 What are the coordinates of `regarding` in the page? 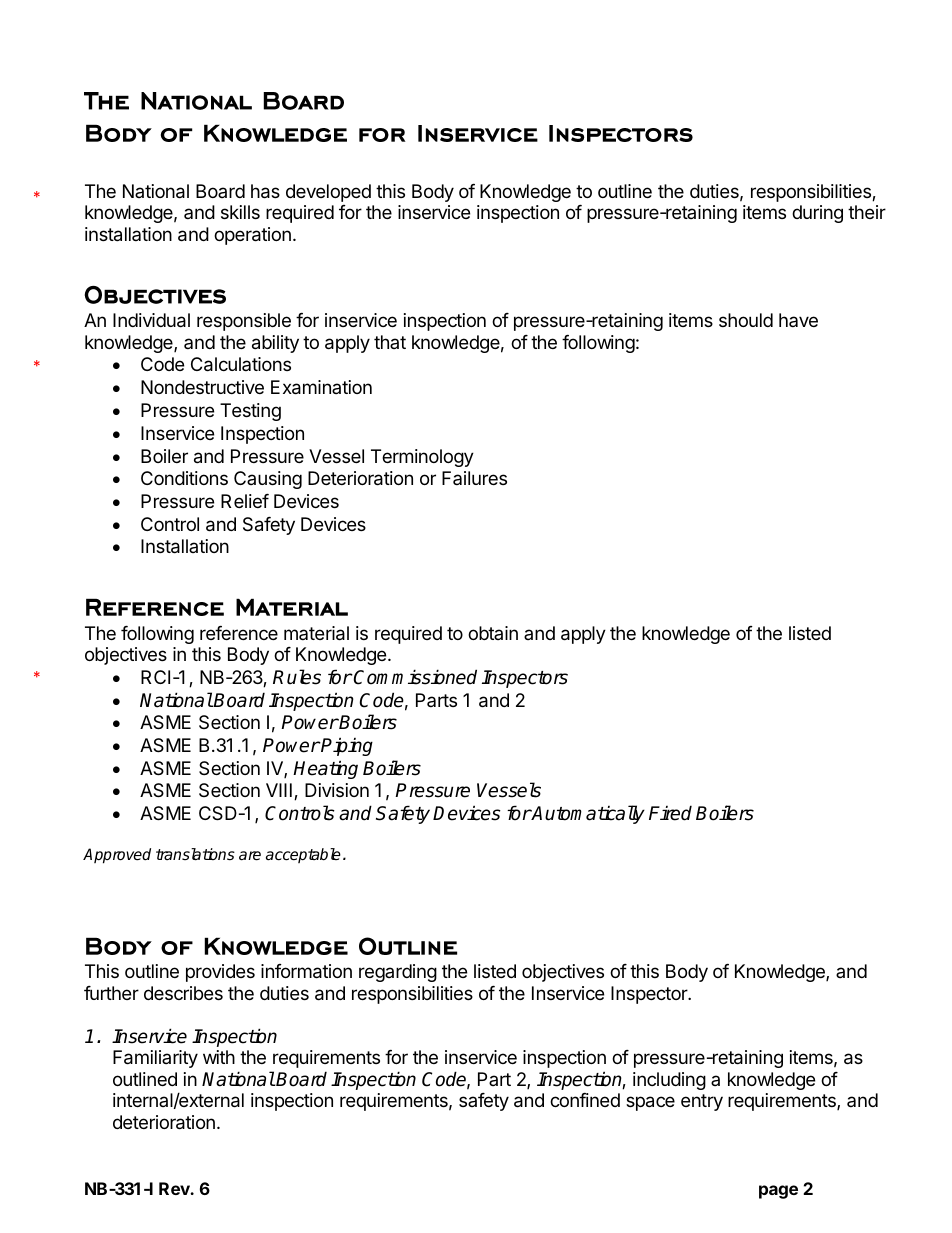 It's located at (398, 973).
